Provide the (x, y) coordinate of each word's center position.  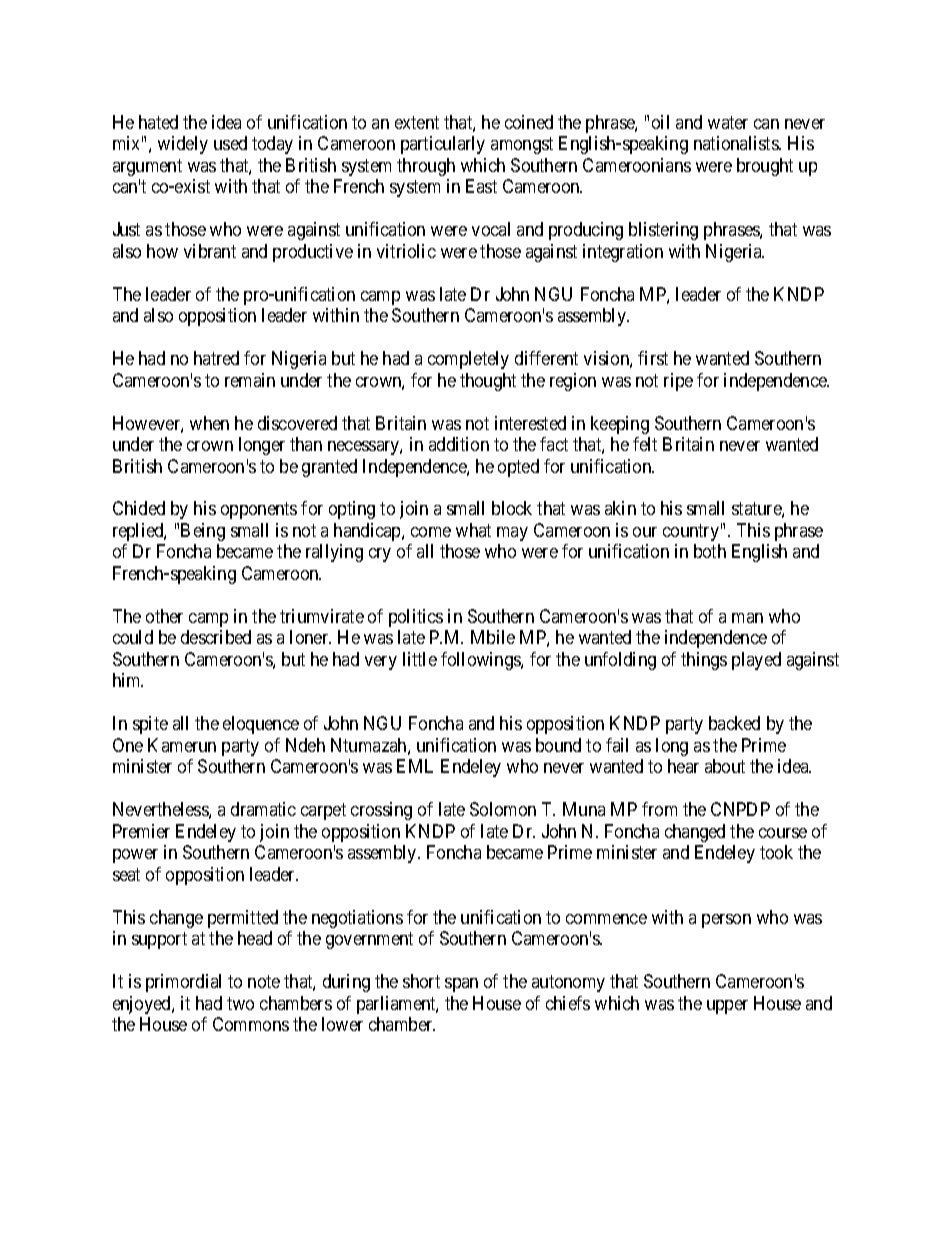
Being (203, 532)
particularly (443, 145)
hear (683, 766)
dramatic (263, 809)
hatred (216, 358)
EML (415, 766)
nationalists (737, 143)
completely (468, 360)
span (461, 985)
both (710, 551)
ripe (678, 382)
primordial (183, 983)
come (431, 532)
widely (183, 145)
